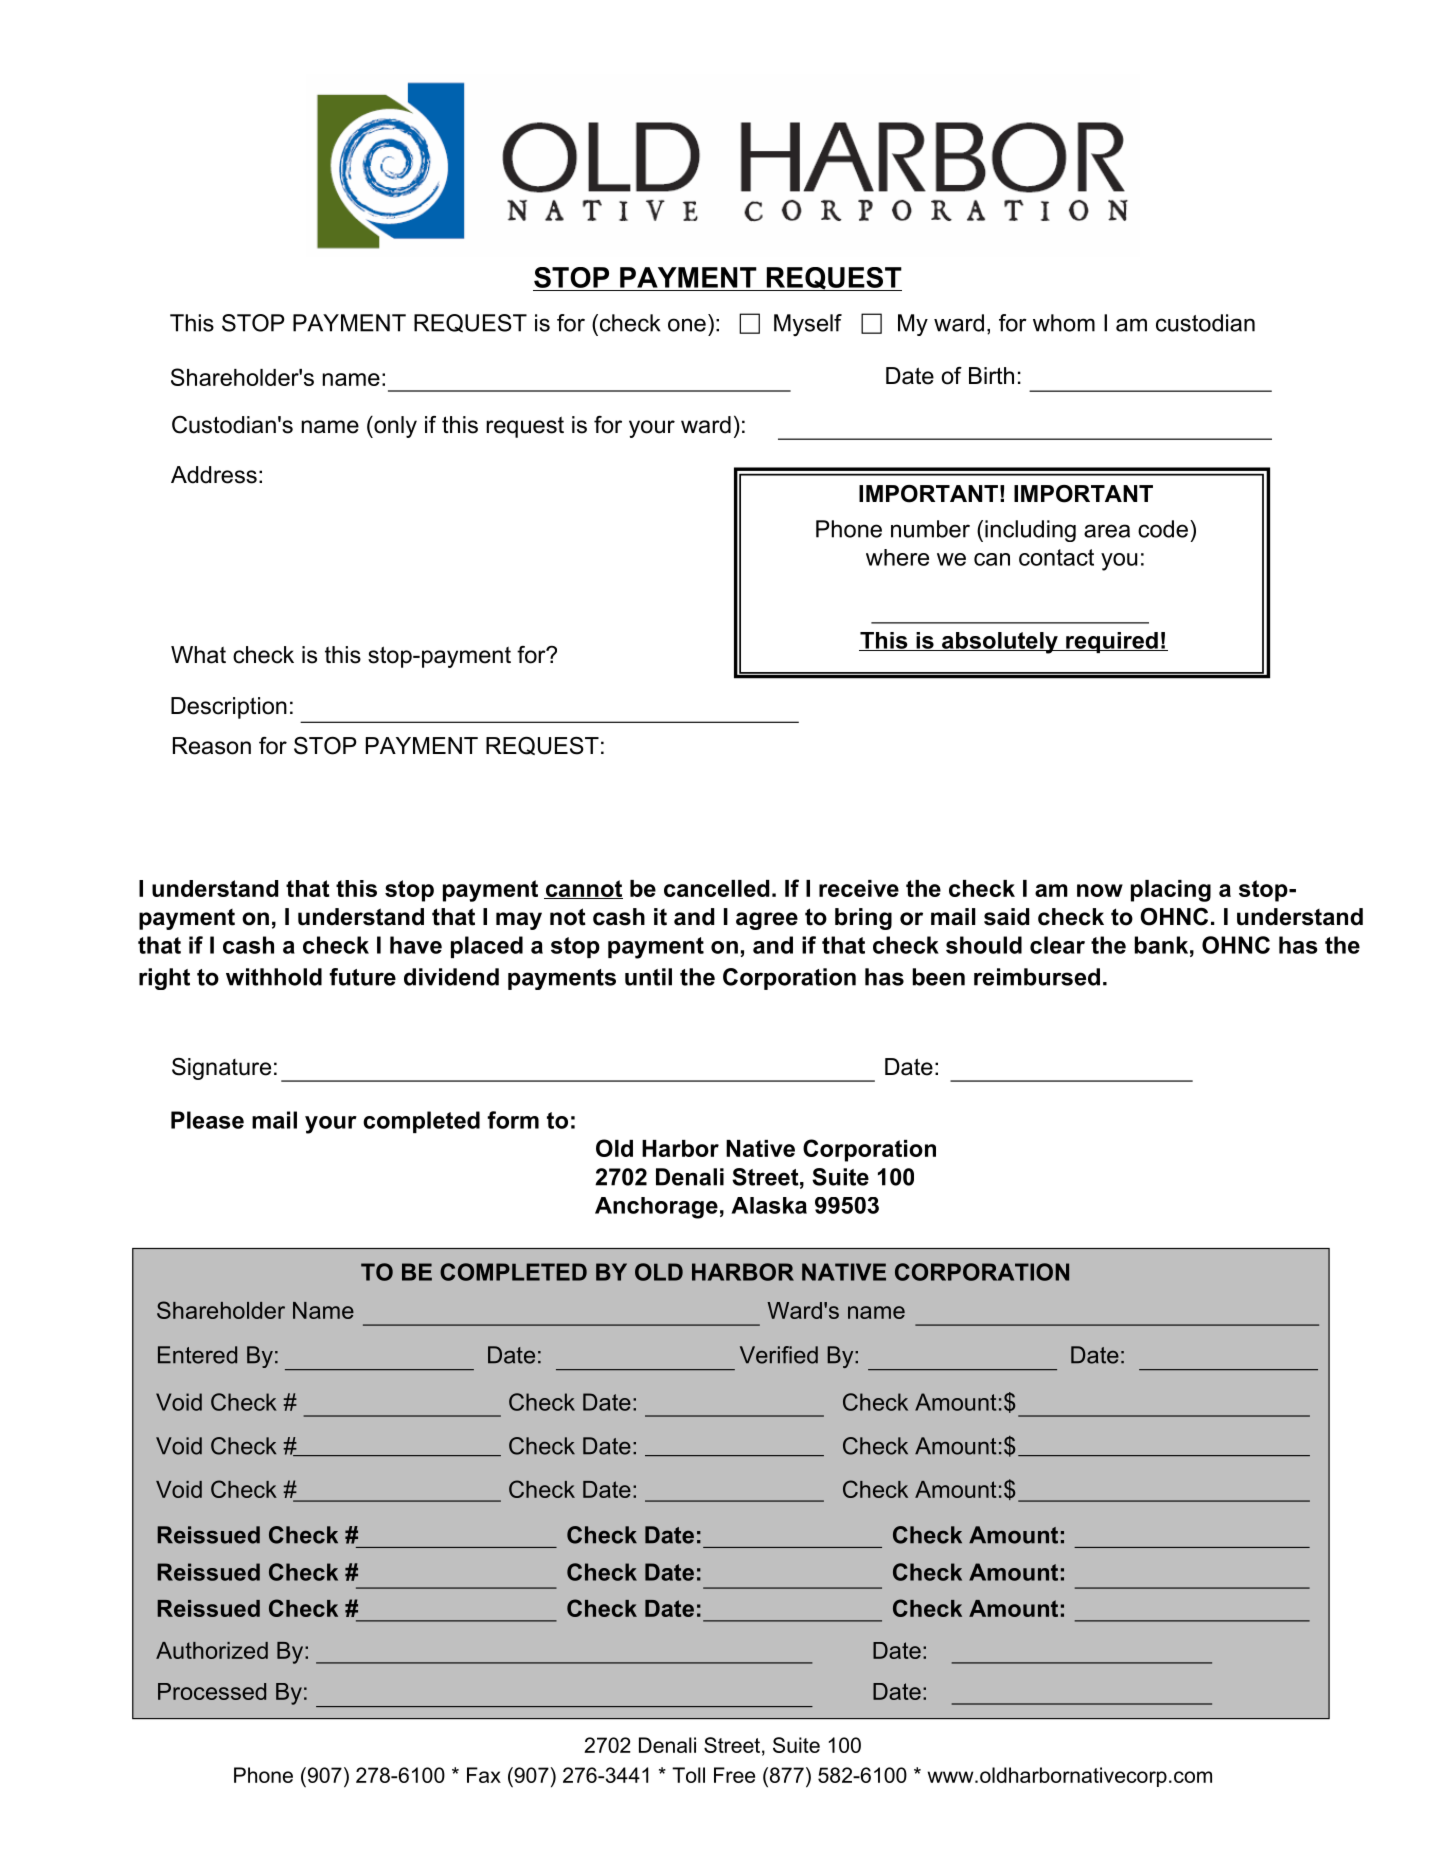 Image resolution: width=1446 pixels, height=1871 pixels. What do you see at coordinates (1037, 977) in the document?
I see `reimbursed` at bounding box center [1037, 977].
